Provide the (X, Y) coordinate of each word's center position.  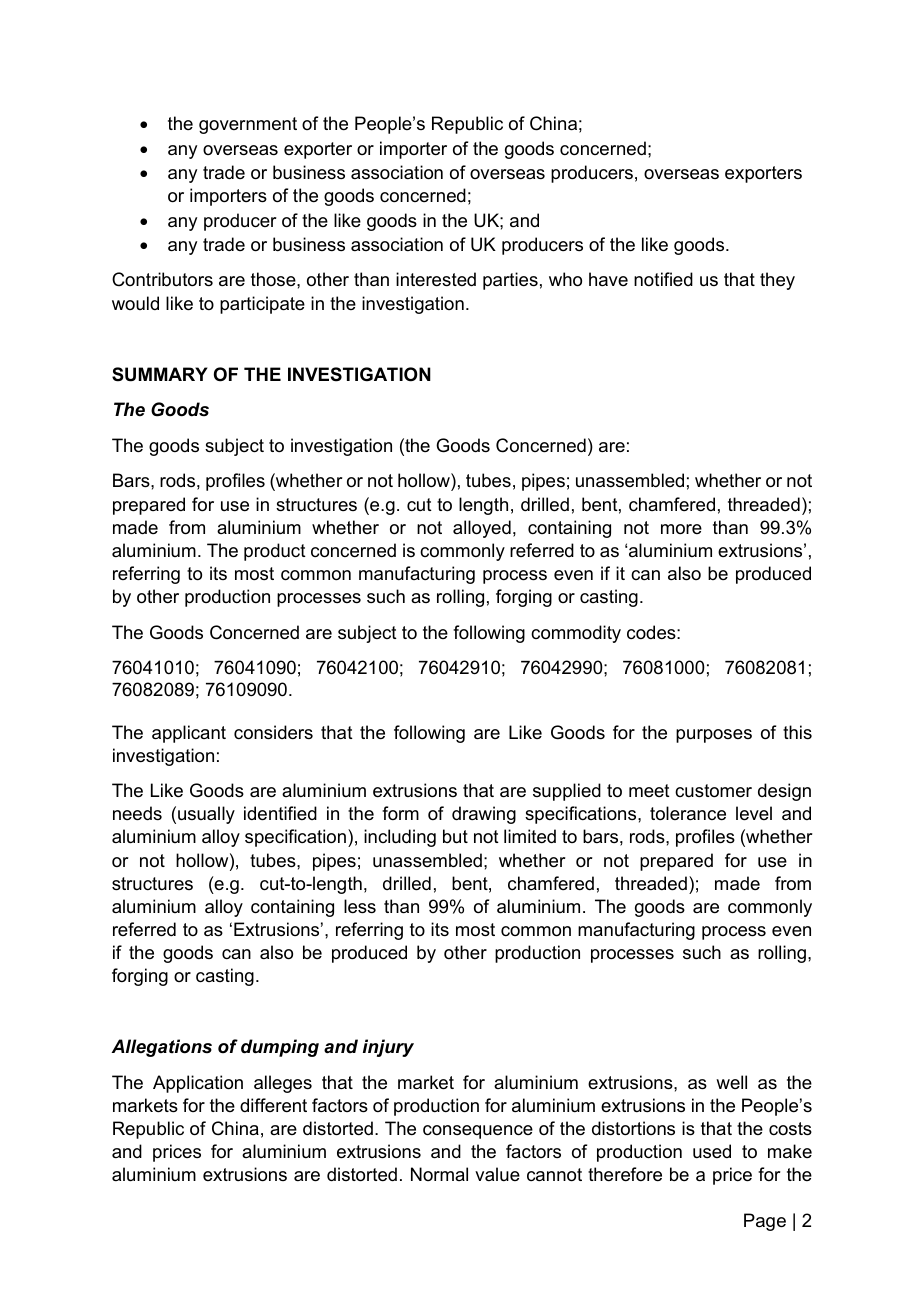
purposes (714, 736)
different (273, 1105)
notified (663, 279)
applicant (189, 734)
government (248, 125)
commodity (576, 634)
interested (436, 279)
